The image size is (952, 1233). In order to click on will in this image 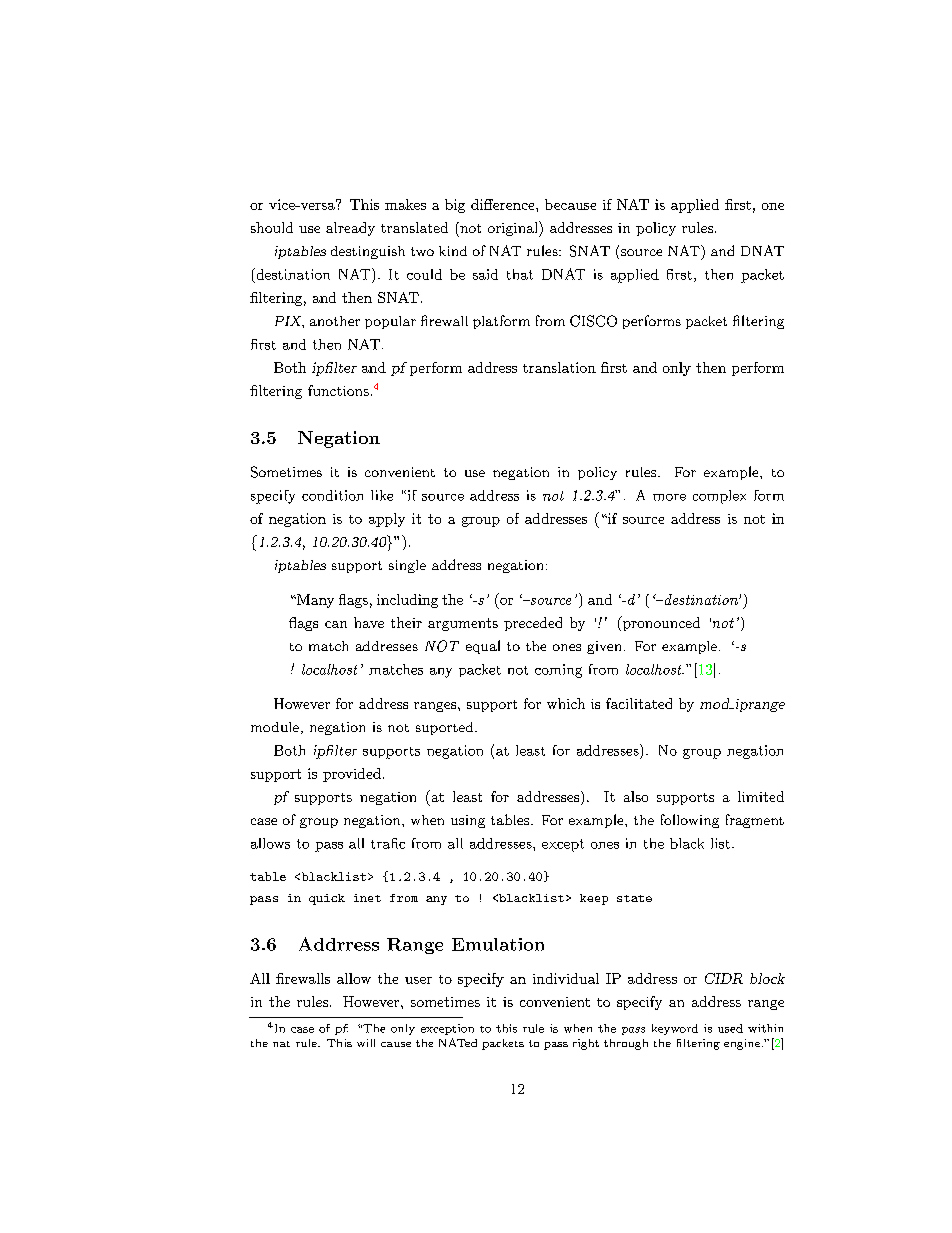, I will do `click(366, 1043)`.
